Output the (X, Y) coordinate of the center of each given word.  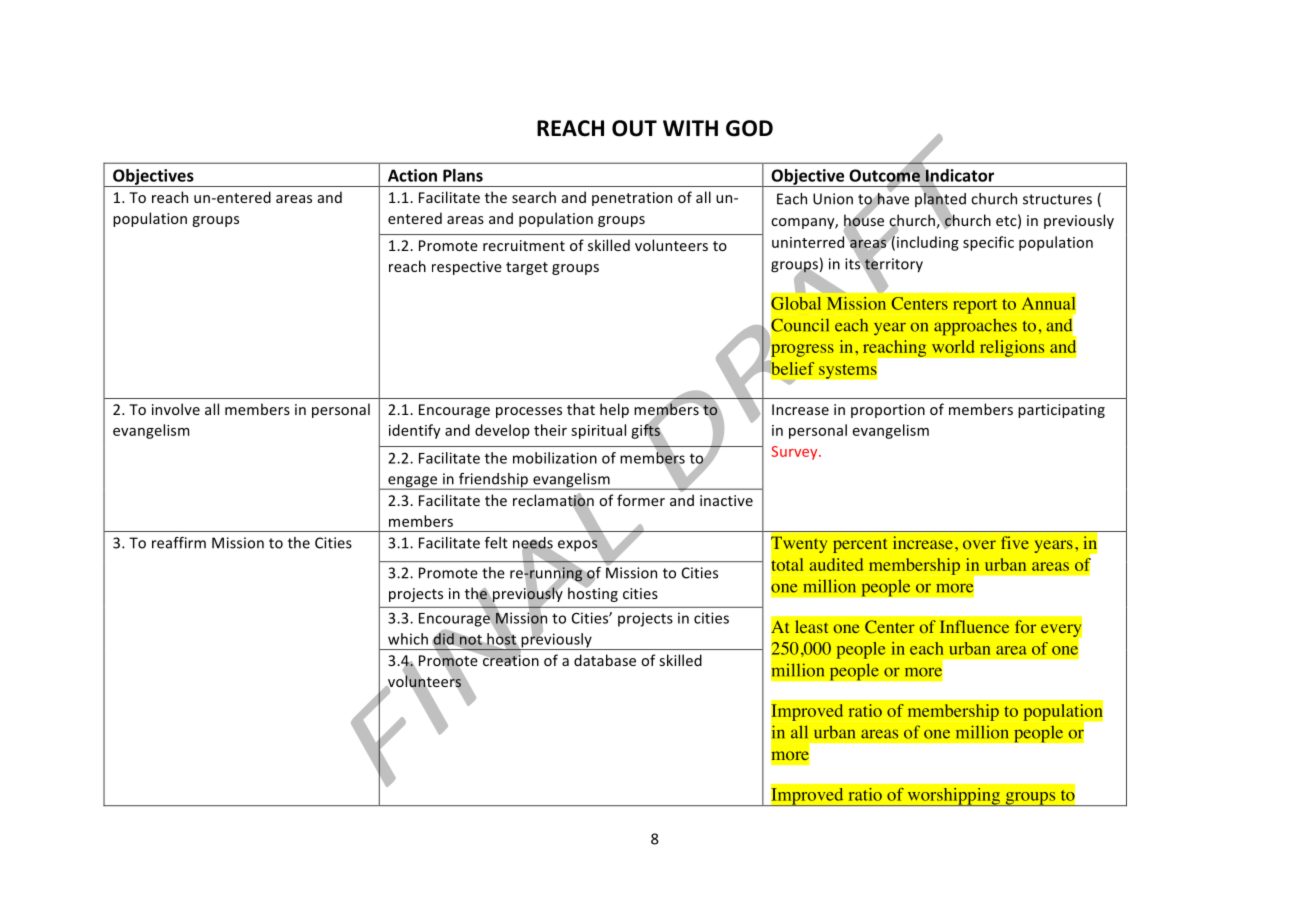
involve (176, 409)
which (408, 639)
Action (412, 175)
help (614, 410)
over (979, 544)
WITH (690, 128)
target (527, 268)
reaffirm (179, 543)
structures (1057, 199)
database (605, 660)
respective (467, 268)
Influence (974, 626)
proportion (888, 411)
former (641, 500)
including (928, 243)
